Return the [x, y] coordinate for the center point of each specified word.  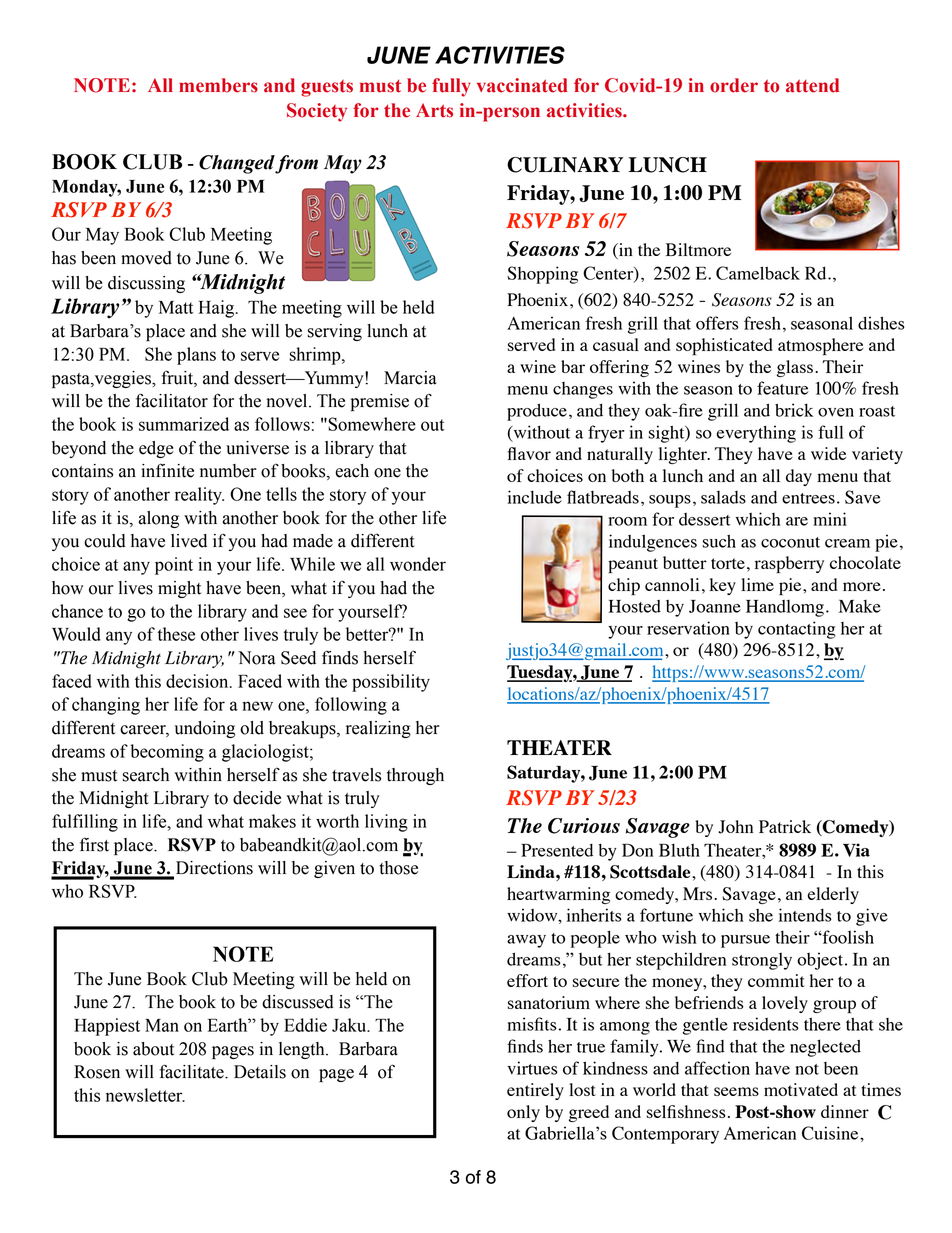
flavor [529, 453]
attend [812, 85]
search [145, 775]
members [218, 85]
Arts [434, 110]
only [523, 1113]
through [415, 776]
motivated [801, 1089]
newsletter [145, 1095]
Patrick [785, 826]
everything [756, 434]
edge [156, 449]
